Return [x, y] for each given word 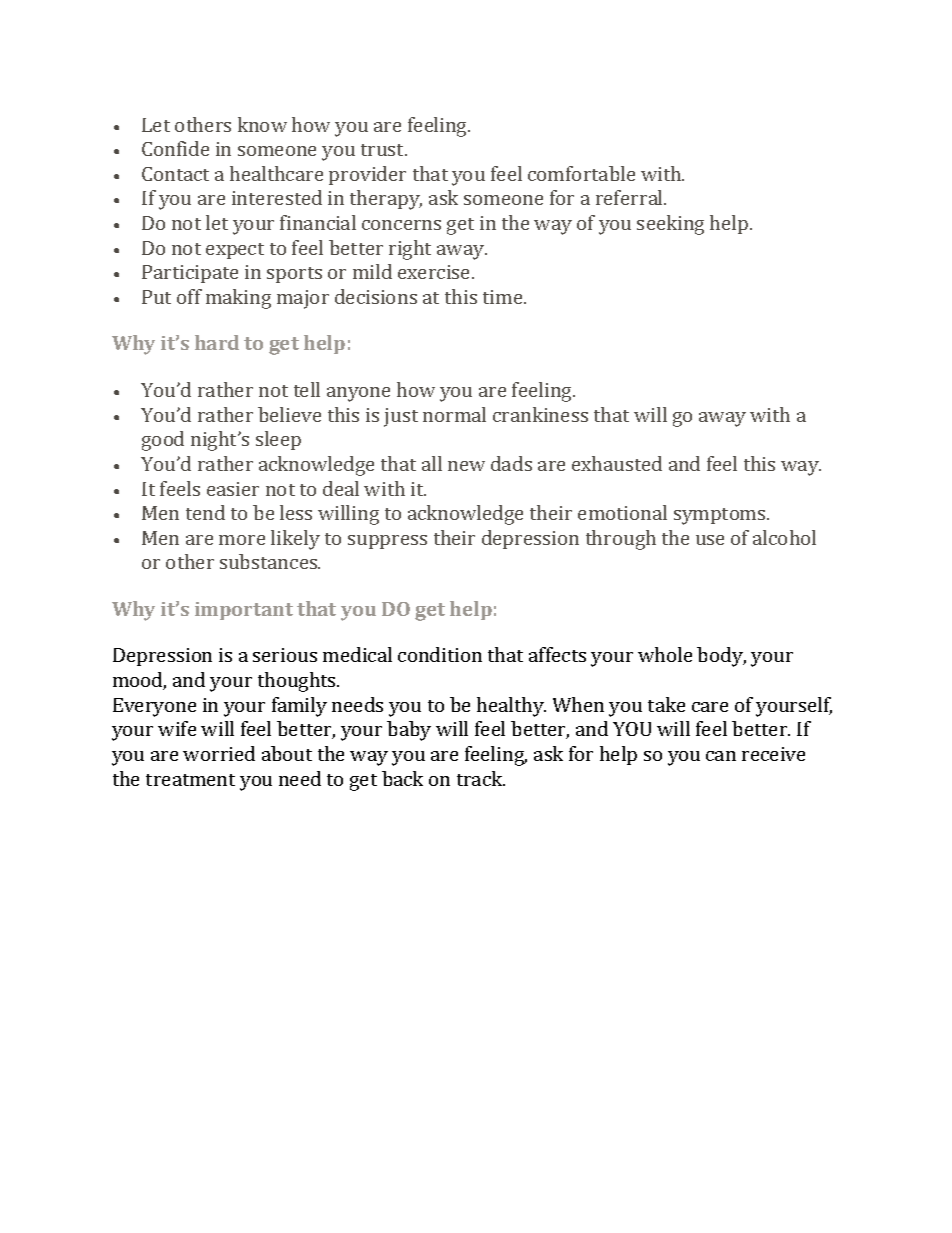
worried [219, 753]
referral [630, 197]
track [481, 778]
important [244, 611]
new [466, 466]
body [721, 657]
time [504, 297]
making [238, 299]
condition [440, 654]
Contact [175, 174]
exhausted [617, 463]
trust [384, 150]
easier [233, 489]
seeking [670, 225]
